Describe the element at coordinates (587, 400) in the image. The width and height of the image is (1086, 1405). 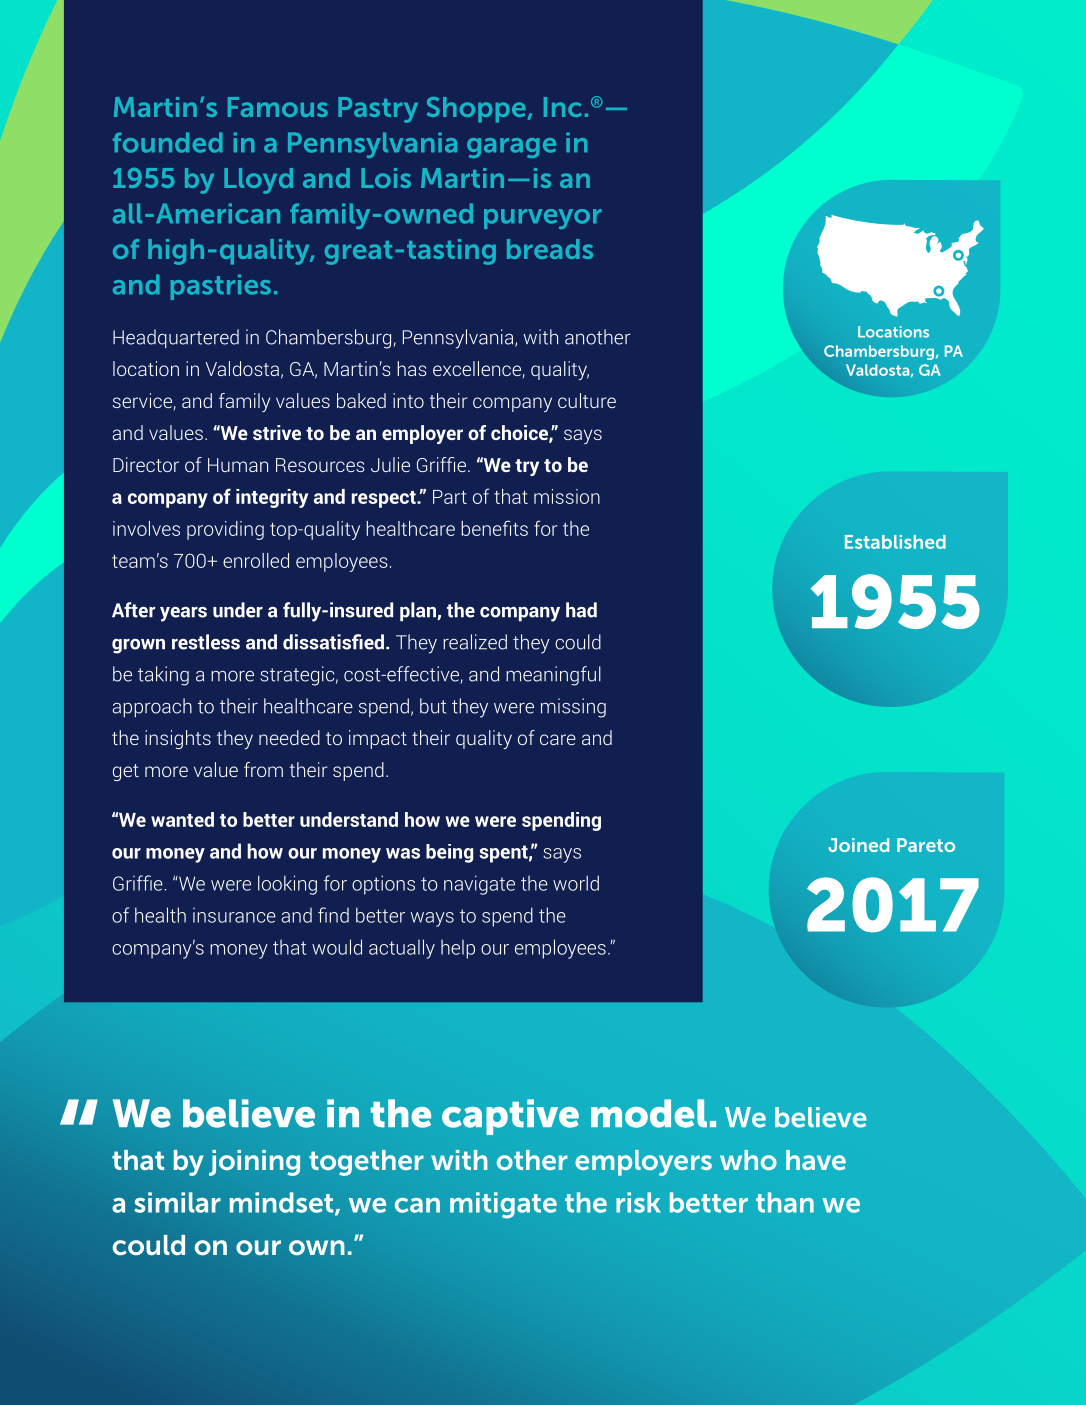
I see `culture` at that location.
